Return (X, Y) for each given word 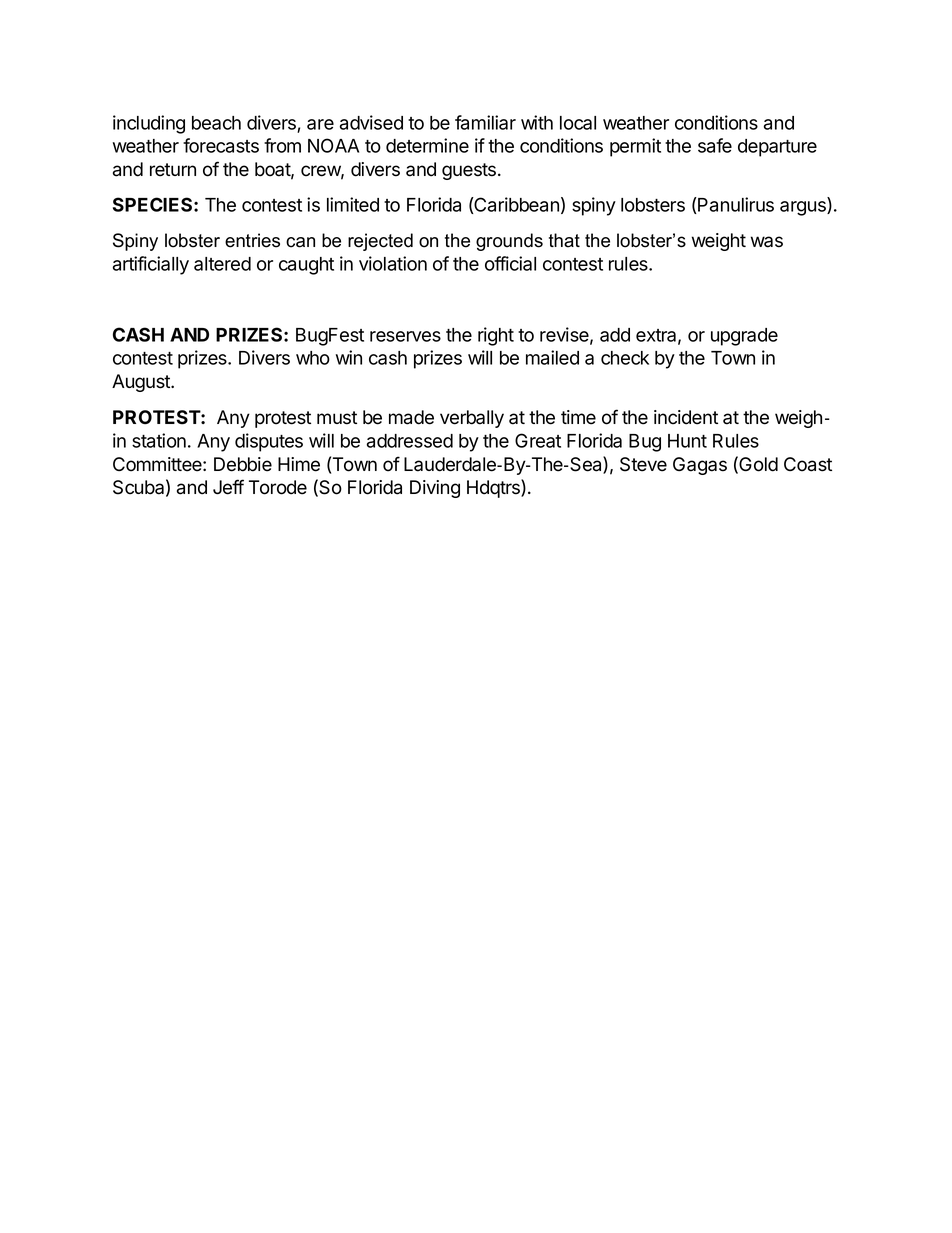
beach (216, 123)
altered (222, 264)
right (496, 336)
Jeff (228, 487)
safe (715, 145)
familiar (485, 122)
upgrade (744, 337)
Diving (435, 489)
